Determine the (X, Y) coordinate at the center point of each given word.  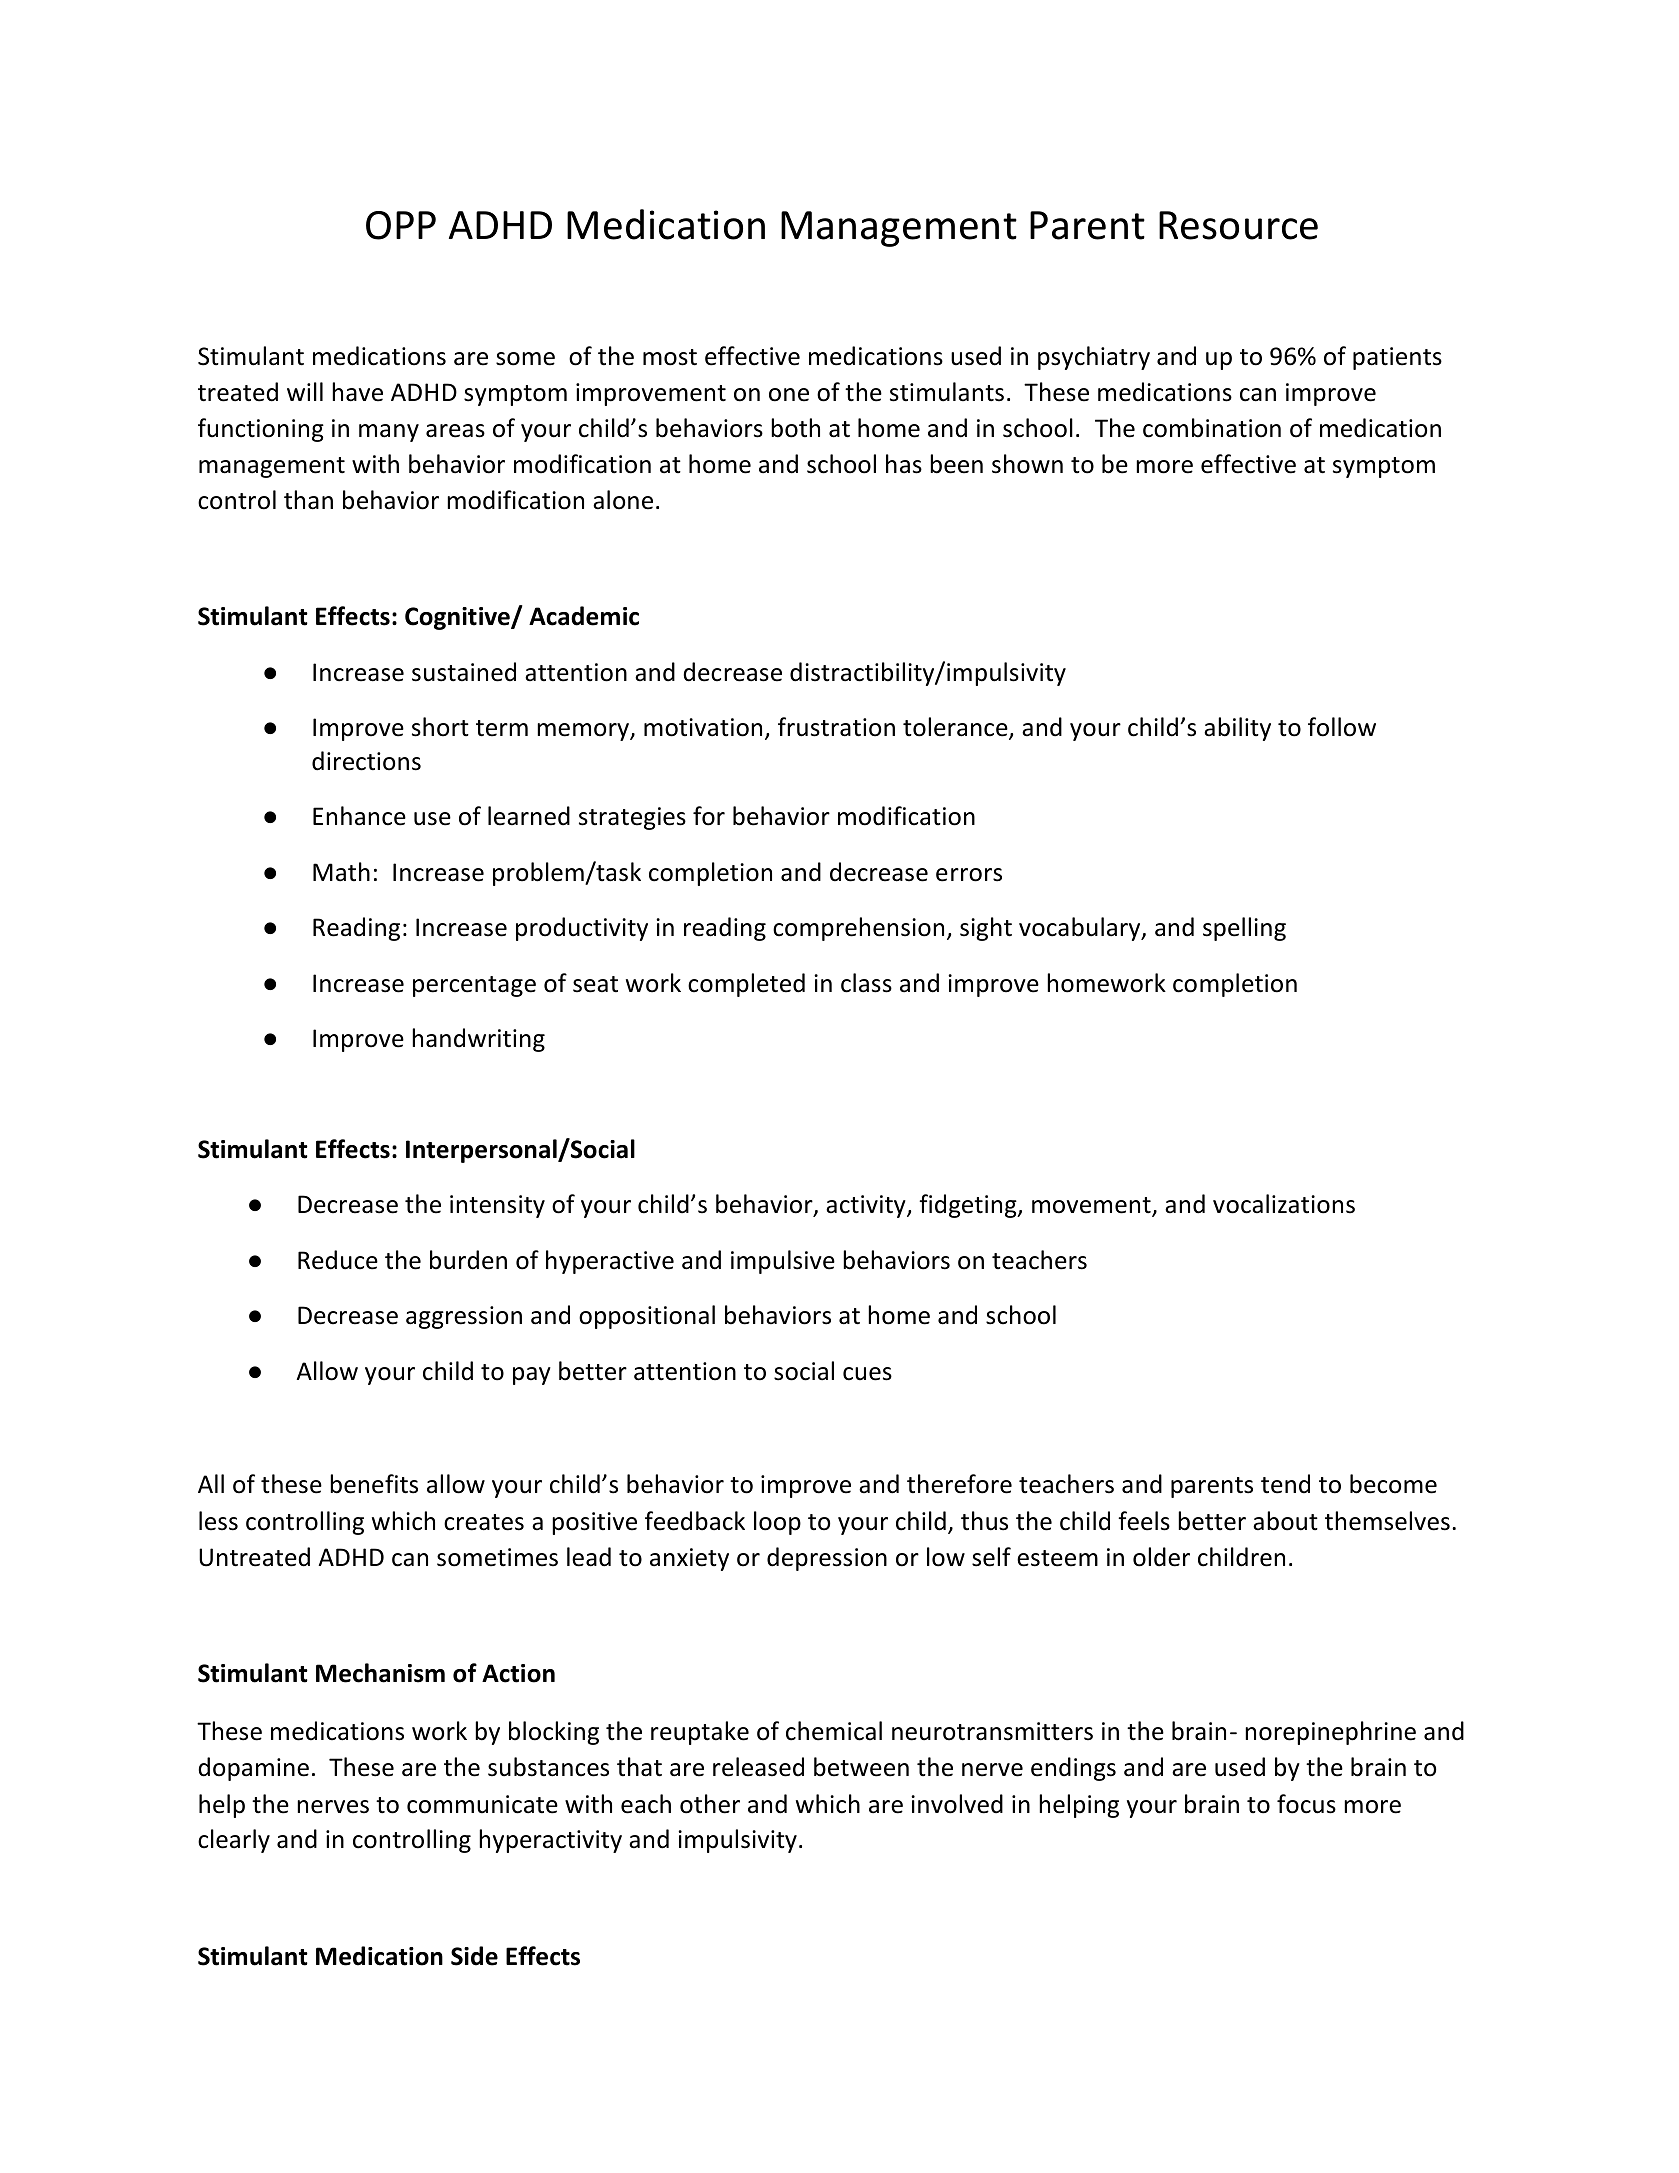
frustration (836, 727)
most (670, 357)
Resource (1238, 225)
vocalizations (1284, 1204)
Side (474, 1956)
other (710, 1804)
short (440, 727)
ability (1237, 729)
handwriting (478, 1040)
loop (777, 1523)
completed (746, 985)
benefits (374, 1484)
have (357, 392)
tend (1285, 1484)
